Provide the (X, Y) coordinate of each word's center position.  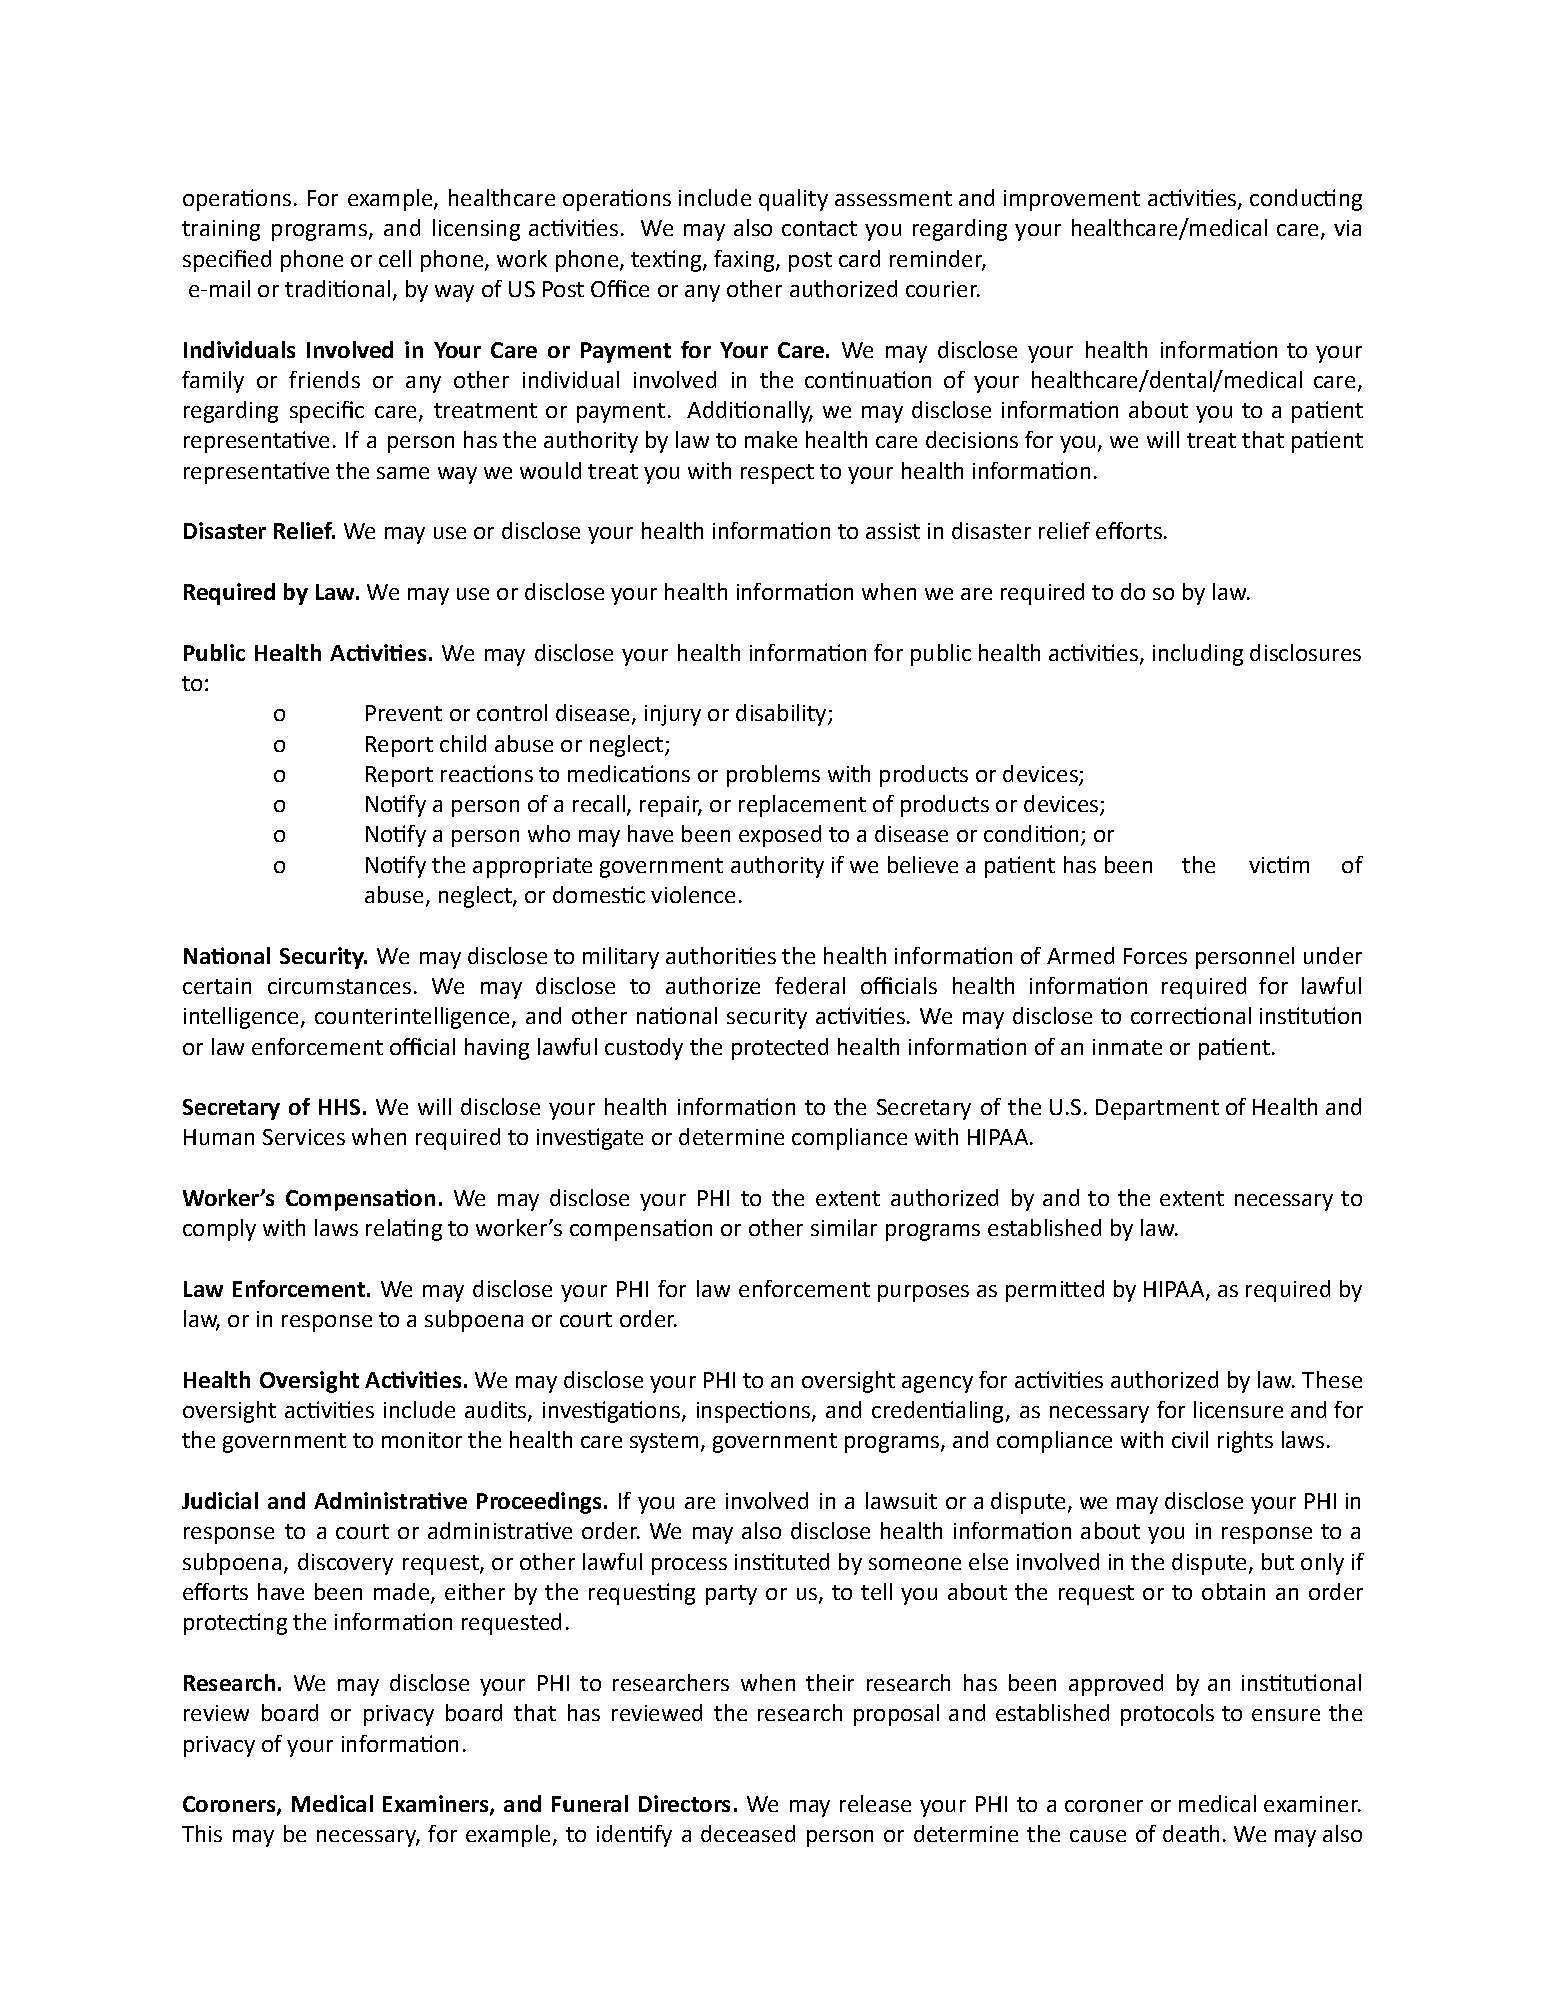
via (1347, 228)
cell (395, 258)
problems (773, 776)
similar (844, 1227)
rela (385, 1227)
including (1198, 655)
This (202, 1833)
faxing (745, 261)
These (1332, 1379)
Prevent (404, 713)
